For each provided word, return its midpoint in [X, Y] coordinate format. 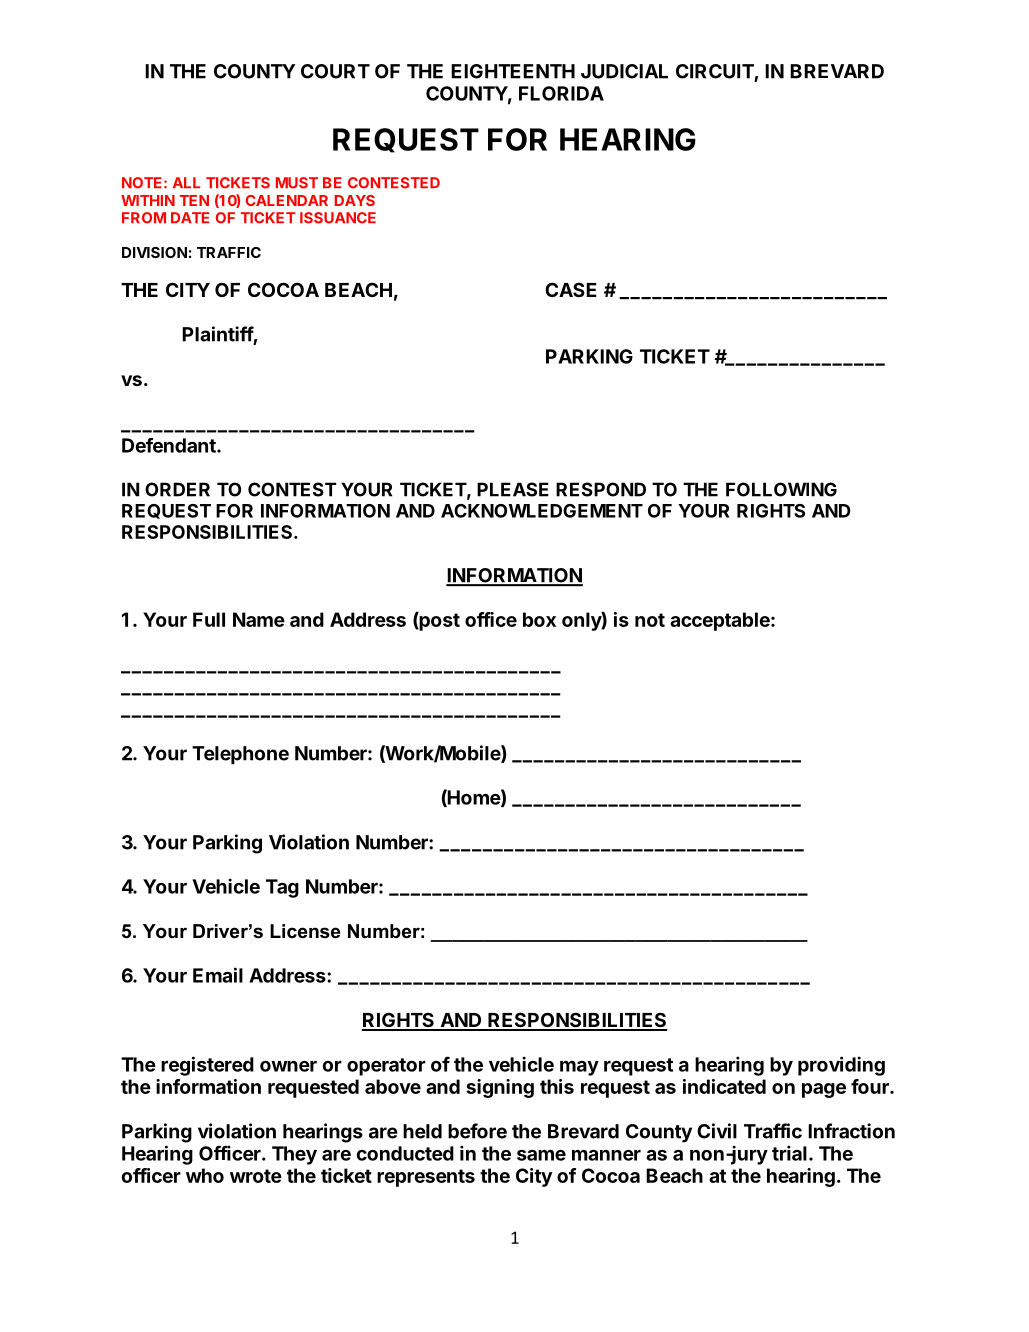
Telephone [240, 755]
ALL [186, 182]
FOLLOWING [781, 489]
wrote [256, 1176]
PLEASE [513, 489]
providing [841, 1066]
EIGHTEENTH [513, 71]
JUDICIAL [624, 71]
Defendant [170, 445]
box [539, 619]
